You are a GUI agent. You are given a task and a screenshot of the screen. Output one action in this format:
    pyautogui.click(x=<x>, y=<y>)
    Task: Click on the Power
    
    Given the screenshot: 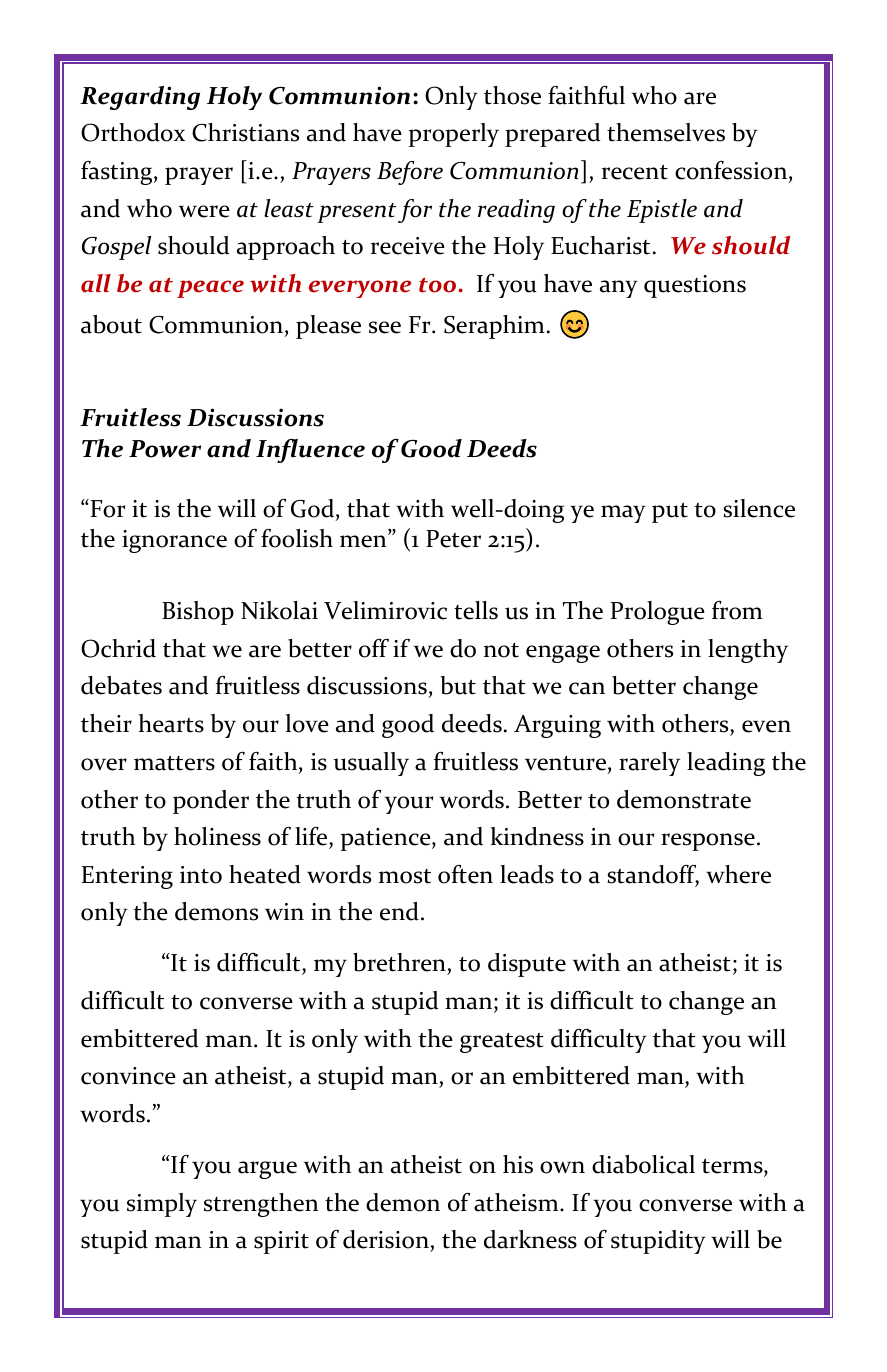 What is the action you would take?
    pyautogui.click(x=165, y=449)
